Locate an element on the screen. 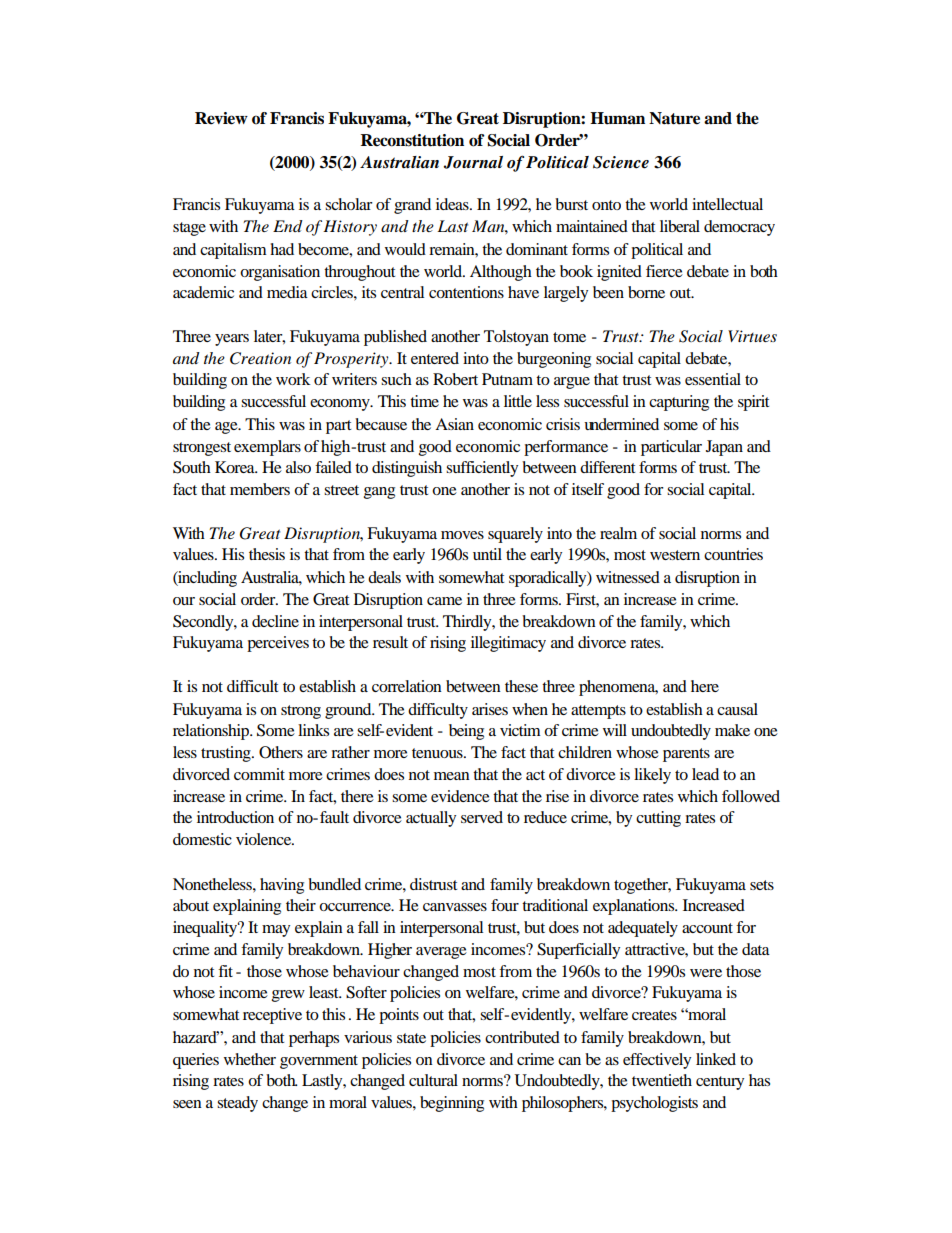  decline is located at coordinates (275, 621).
